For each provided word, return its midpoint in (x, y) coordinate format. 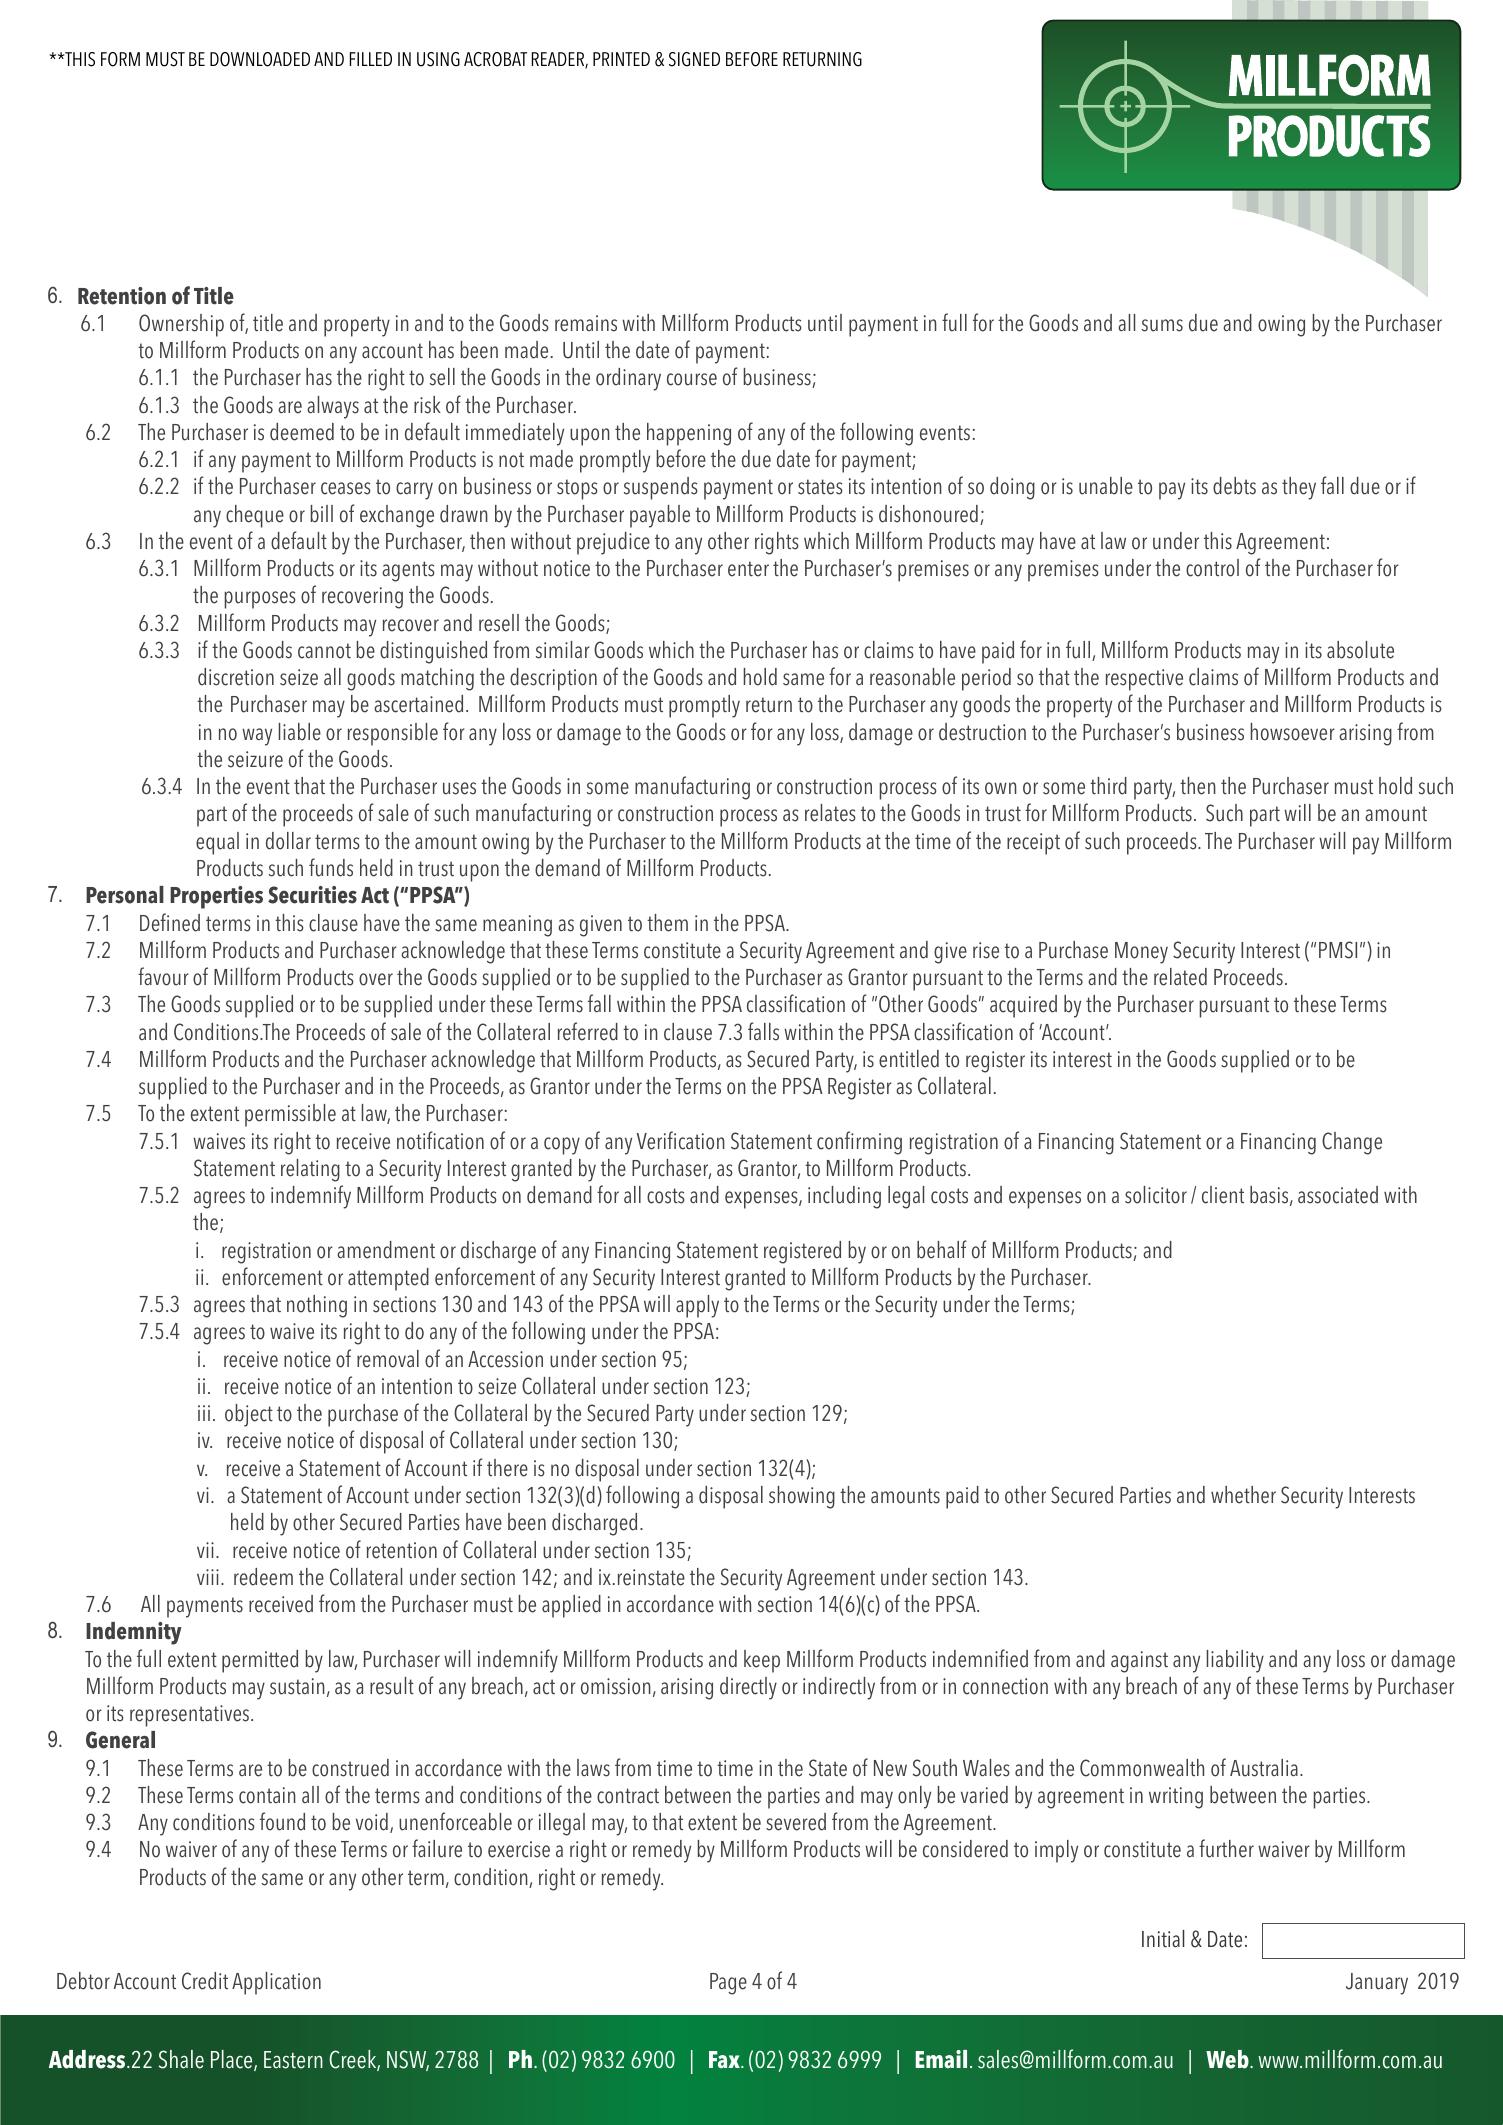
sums (1162, 325)
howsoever (1293, 732)
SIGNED (694, 59)
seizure (255, 759)
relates (830, 813)
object (249, 1415)
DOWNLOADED (260, 59)
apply (697, 1306)
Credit (205, 1981)
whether (1243, 1495)
